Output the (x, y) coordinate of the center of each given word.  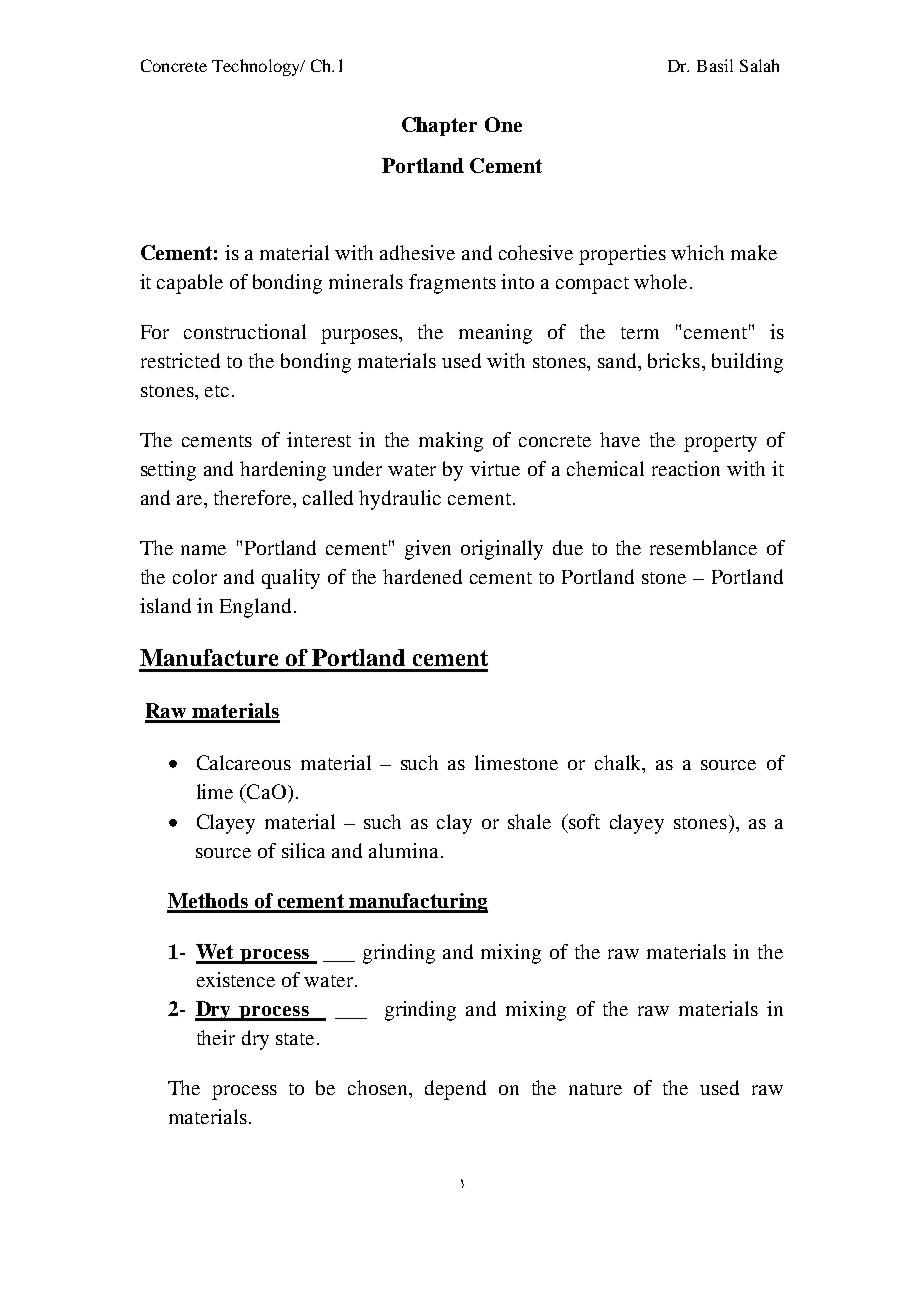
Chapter (439, 126)
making (451, 442)
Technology (257, 67)
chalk (619, 764)
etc (217, 391)
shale (529, 821)
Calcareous (244, 762)
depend (455, 1090)
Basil (715, 65)
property (720, 443)
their (216, 1037)
